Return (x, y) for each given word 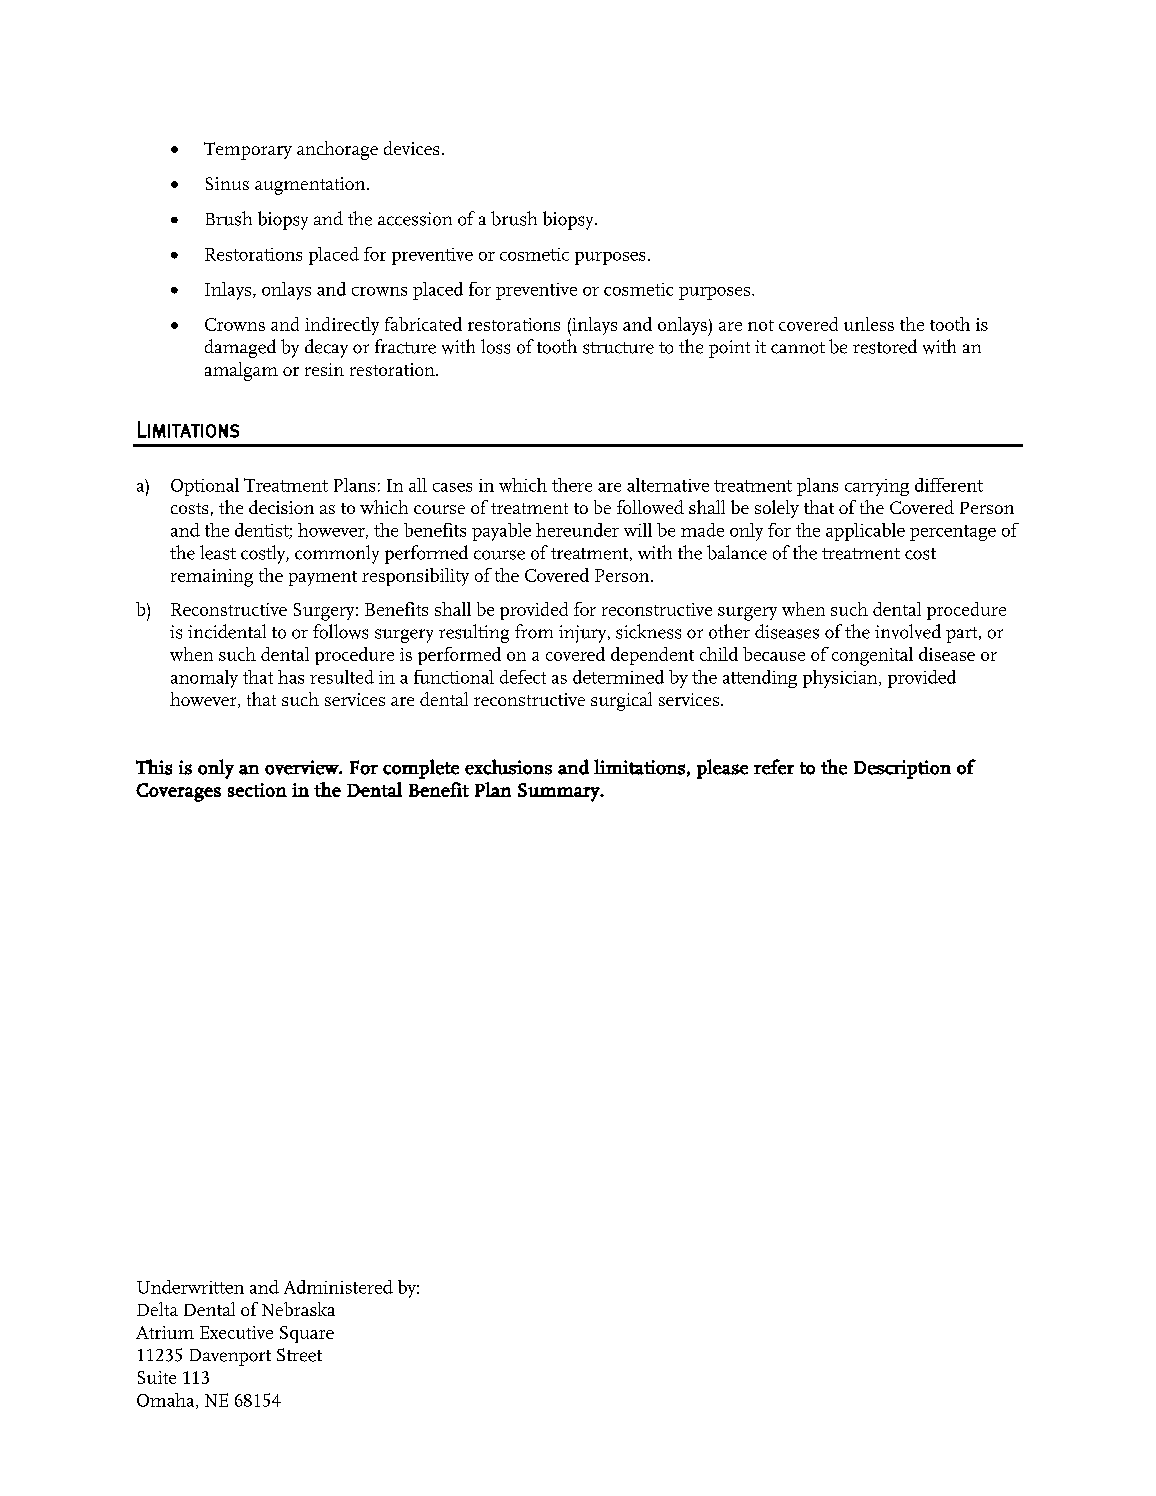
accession (415, 219)
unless (869, 324)
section (257, 790)
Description (902, 769)
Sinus (227, 183)
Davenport (230, 1357)
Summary (560, 792)
